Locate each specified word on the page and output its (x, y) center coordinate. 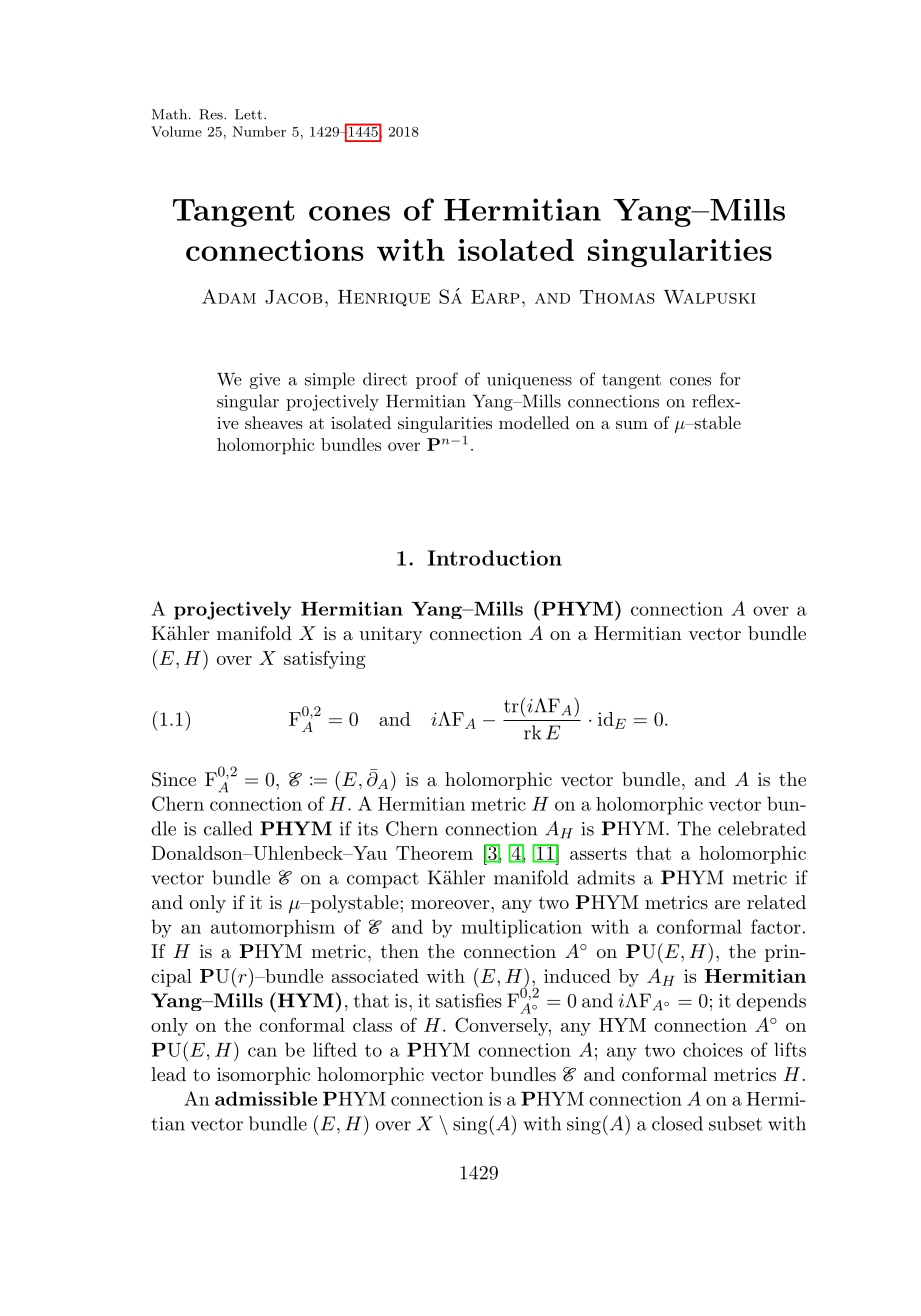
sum (632, 425)
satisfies (469, 1000)
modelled (534, 422)
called (228, 828)
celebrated (762, 828)
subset (735, 1123)
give (265, 381)
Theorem (434, 853)
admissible (266, 1098)
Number (259, 131)
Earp (495, 297)
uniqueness (529, 381)
